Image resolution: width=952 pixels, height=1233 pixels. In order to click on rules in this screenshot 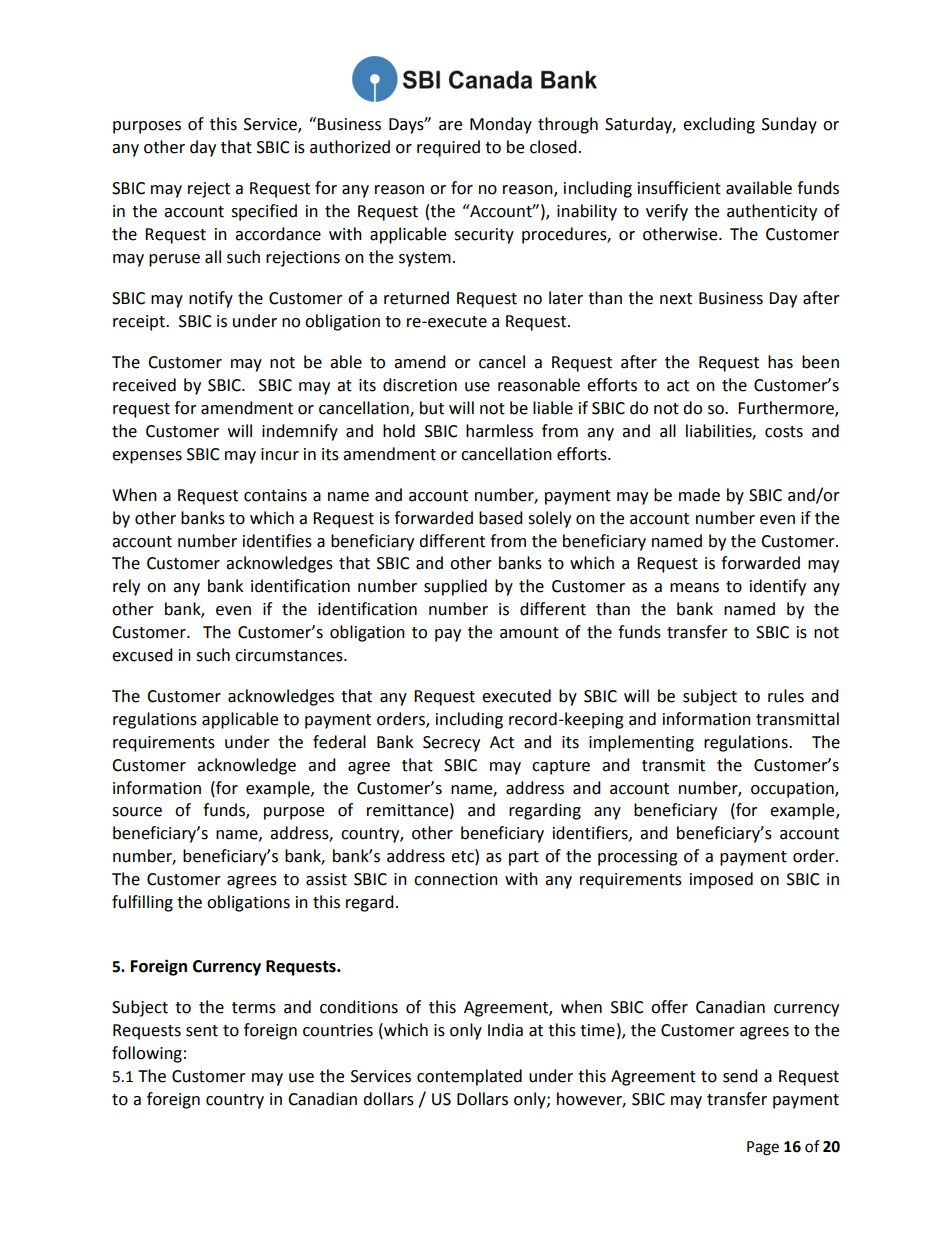, I will do `click(786, 696)`.
